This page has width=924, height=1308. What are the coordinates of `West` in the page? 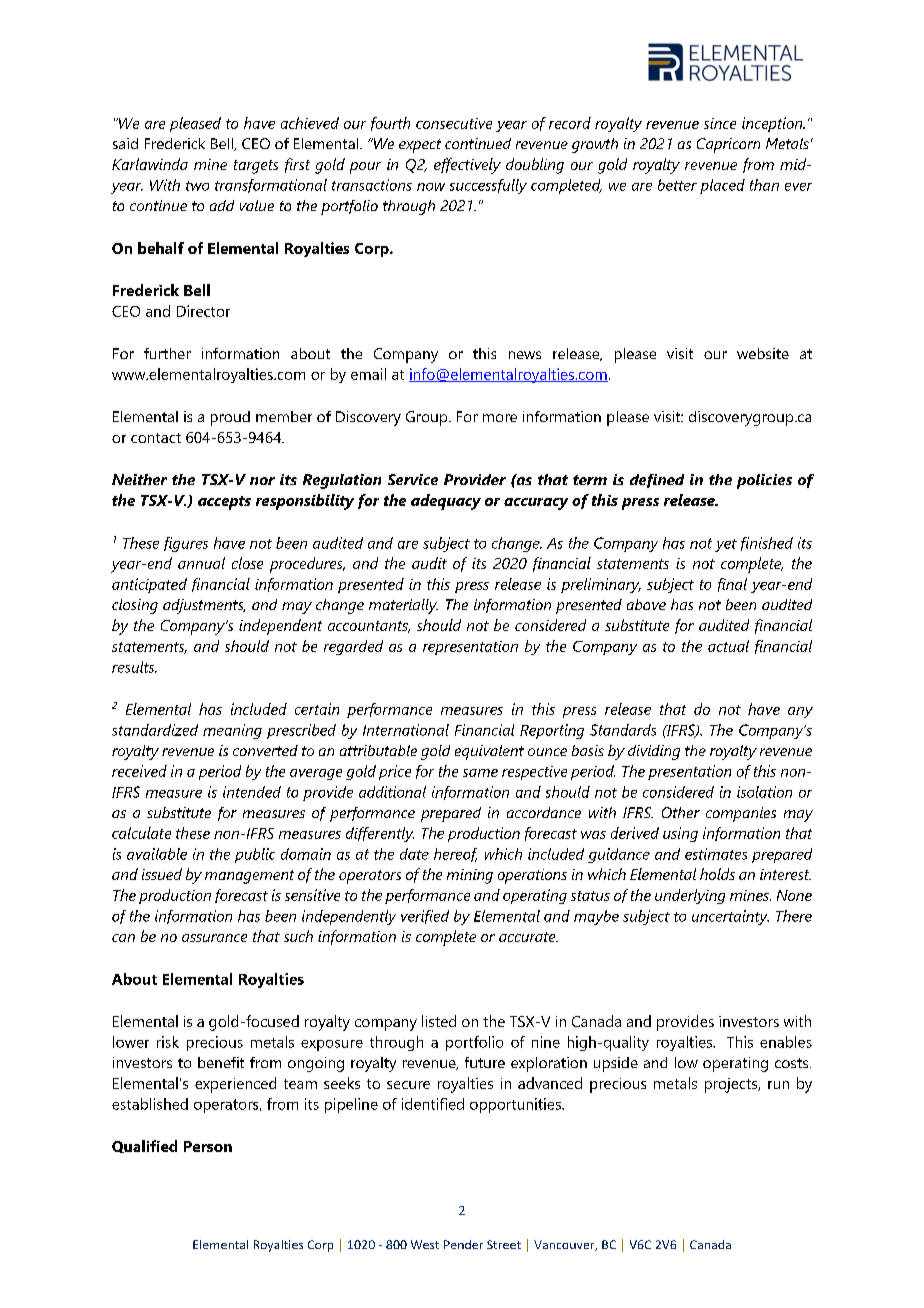 It's located at (425, 1244).
